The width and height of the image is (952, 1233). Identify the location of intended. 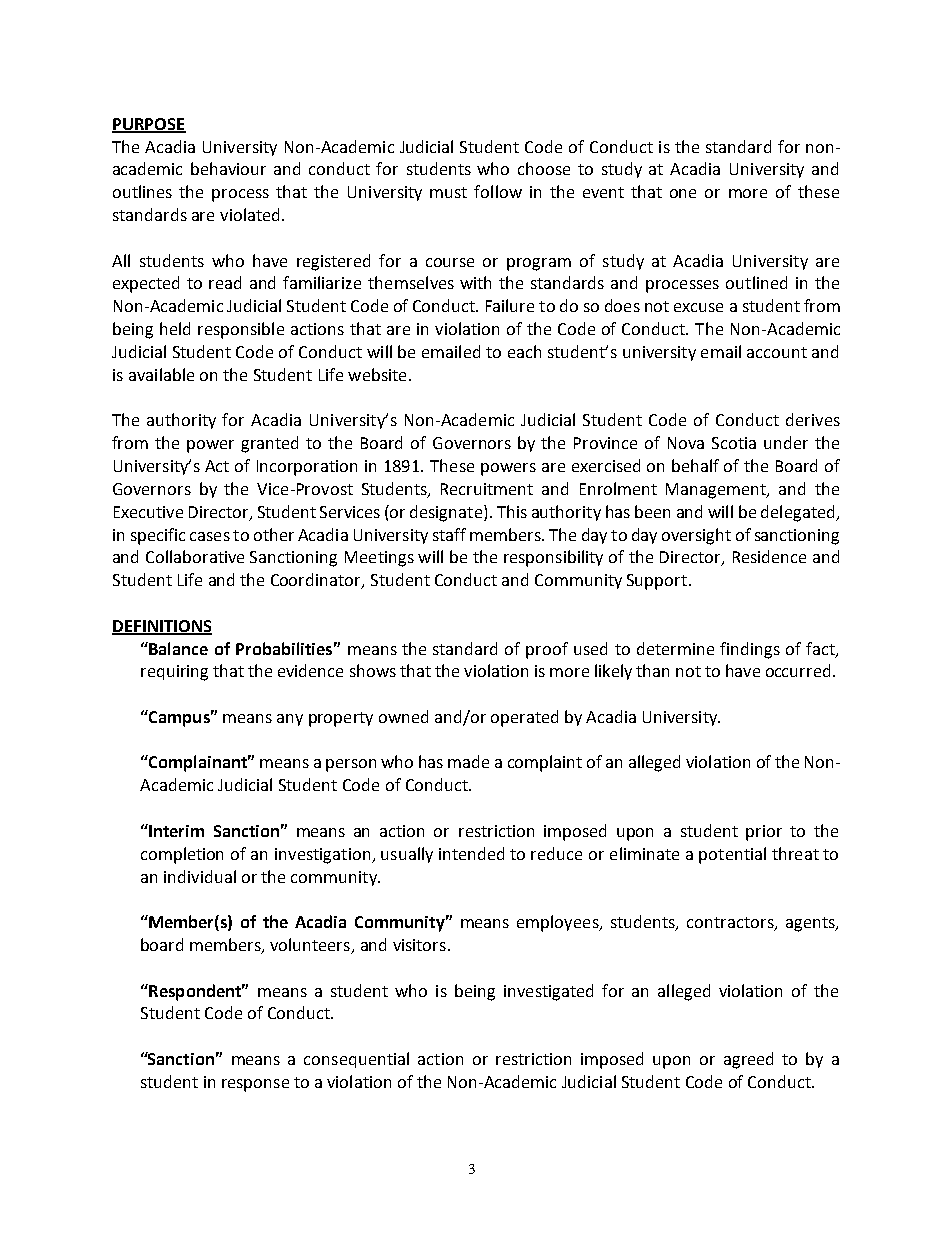
(471, 853).
